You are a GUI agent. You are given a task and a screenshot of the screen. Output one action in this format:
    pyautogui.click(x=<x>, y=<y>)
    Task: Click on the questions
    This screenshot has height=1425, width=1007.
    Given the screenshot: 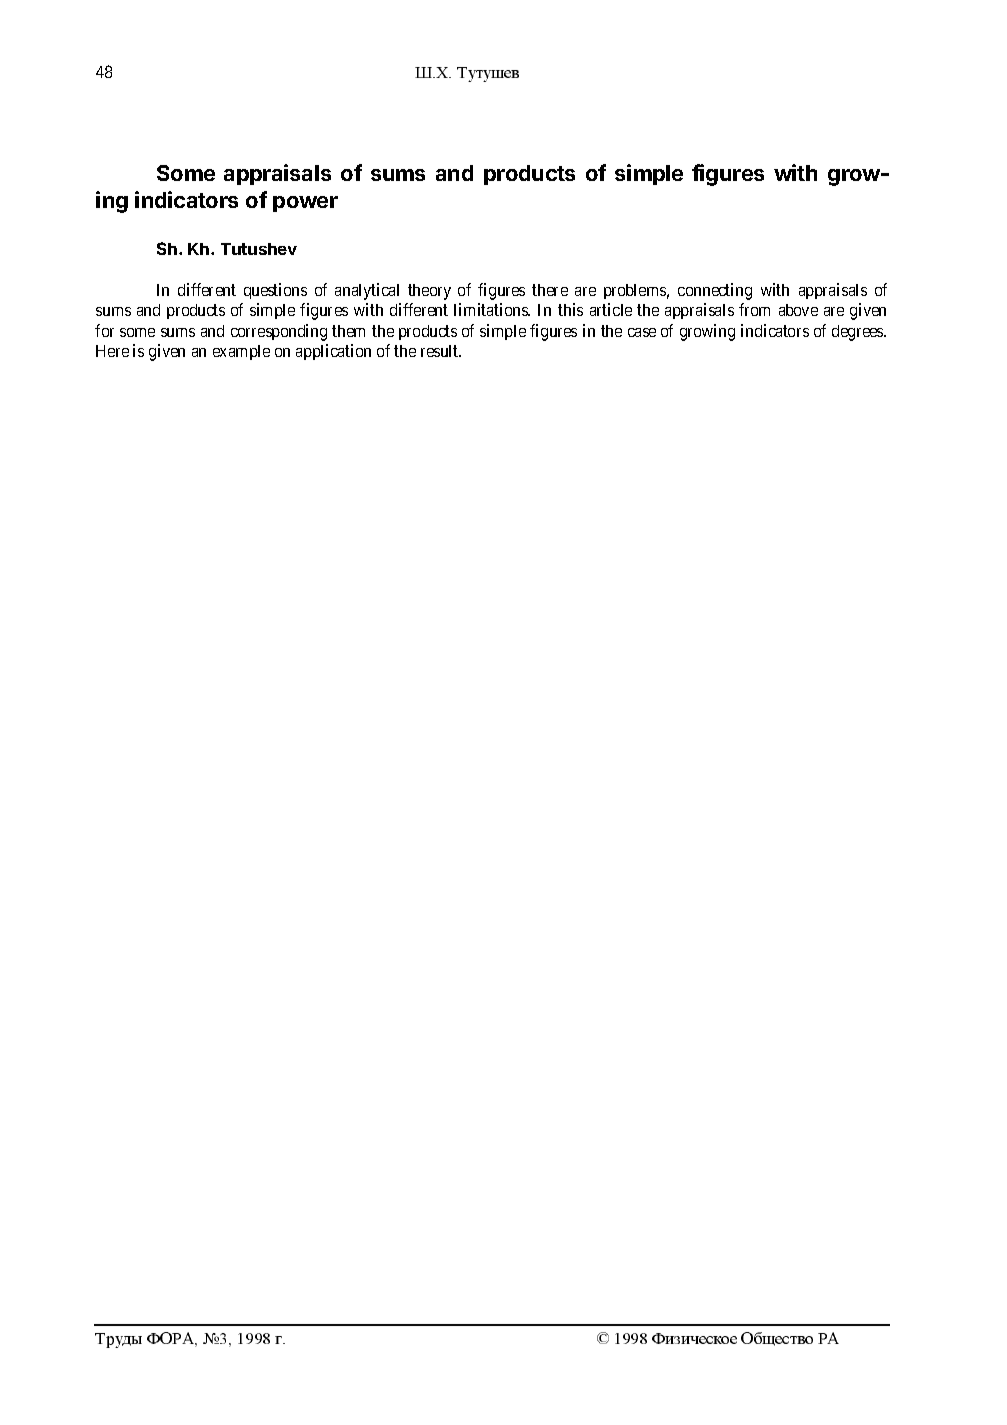 What is the action you would take?
    pyautogui.click(x=275, y=291)
